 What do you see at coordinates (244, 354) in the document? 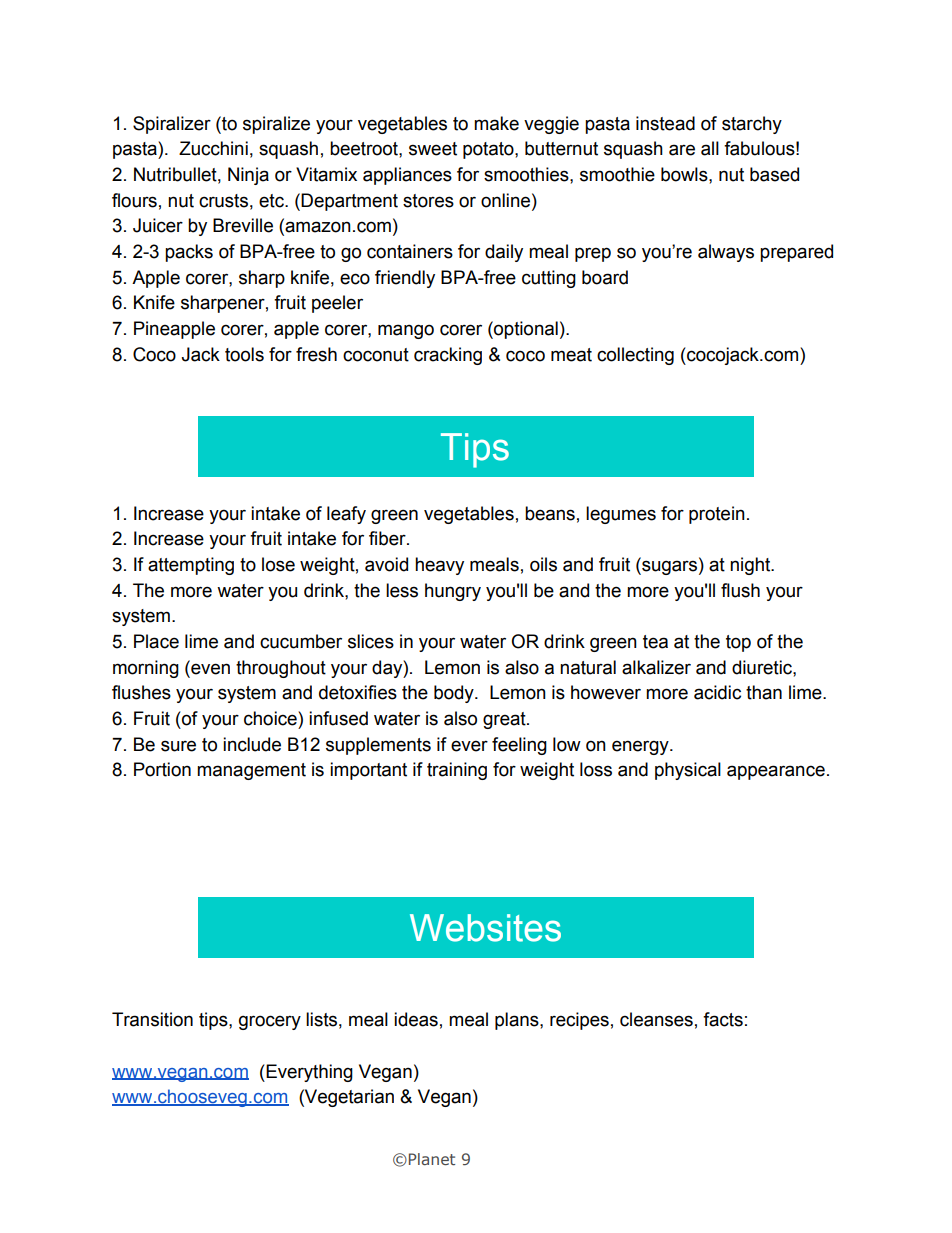
I see `tools` at bounding box center [244, 354].
